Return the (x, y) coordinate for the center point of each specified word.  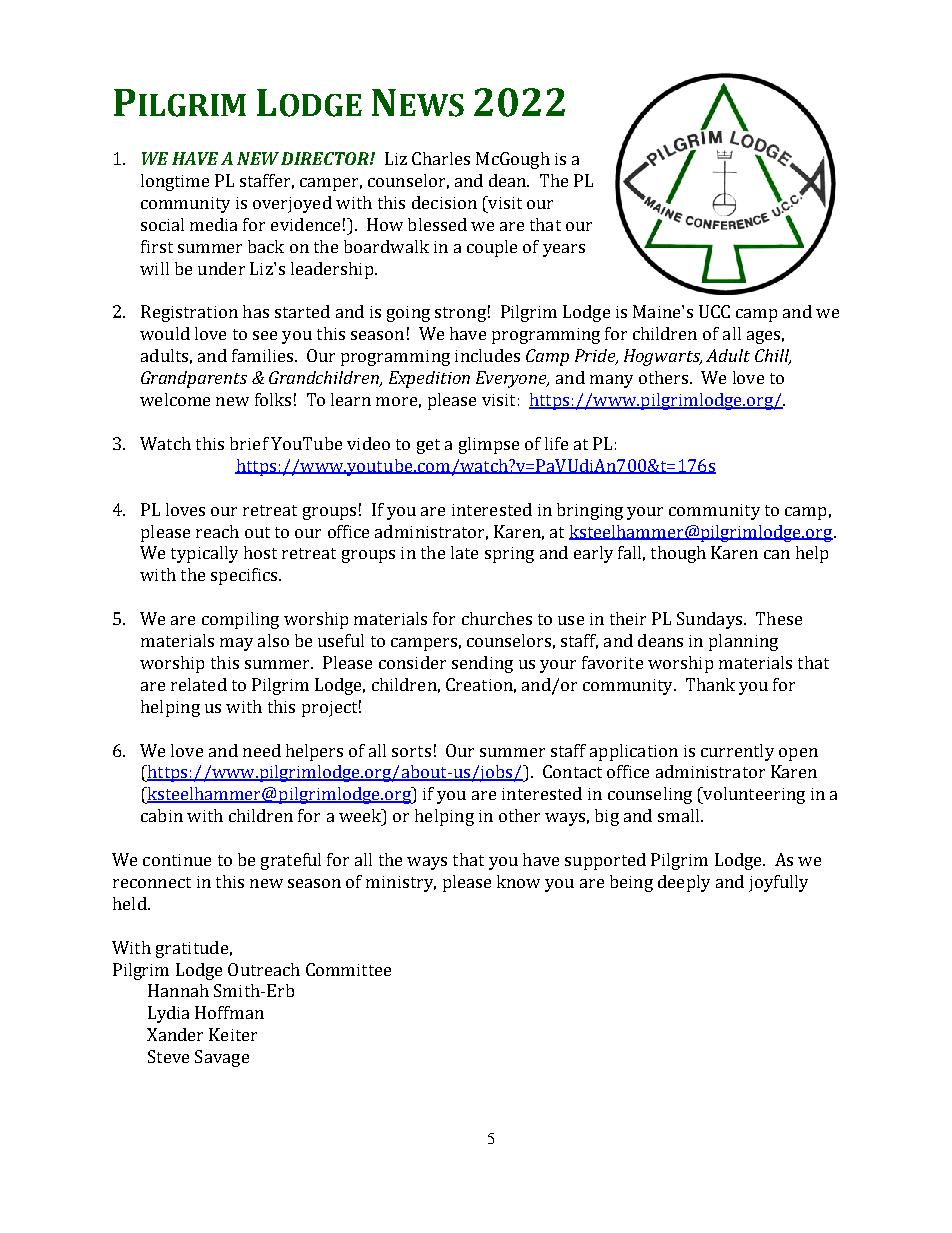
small (678, 815)
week (361, 817)
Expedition (429, 379)
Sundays (711, 620)
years (564, 250)
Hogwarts (663, 357)
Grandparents (194, 379)
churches (497, 618)
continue (177, 860)
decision (444, 202)
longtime (175, 182)
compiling (240, 620)
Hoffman (229, 1012)
